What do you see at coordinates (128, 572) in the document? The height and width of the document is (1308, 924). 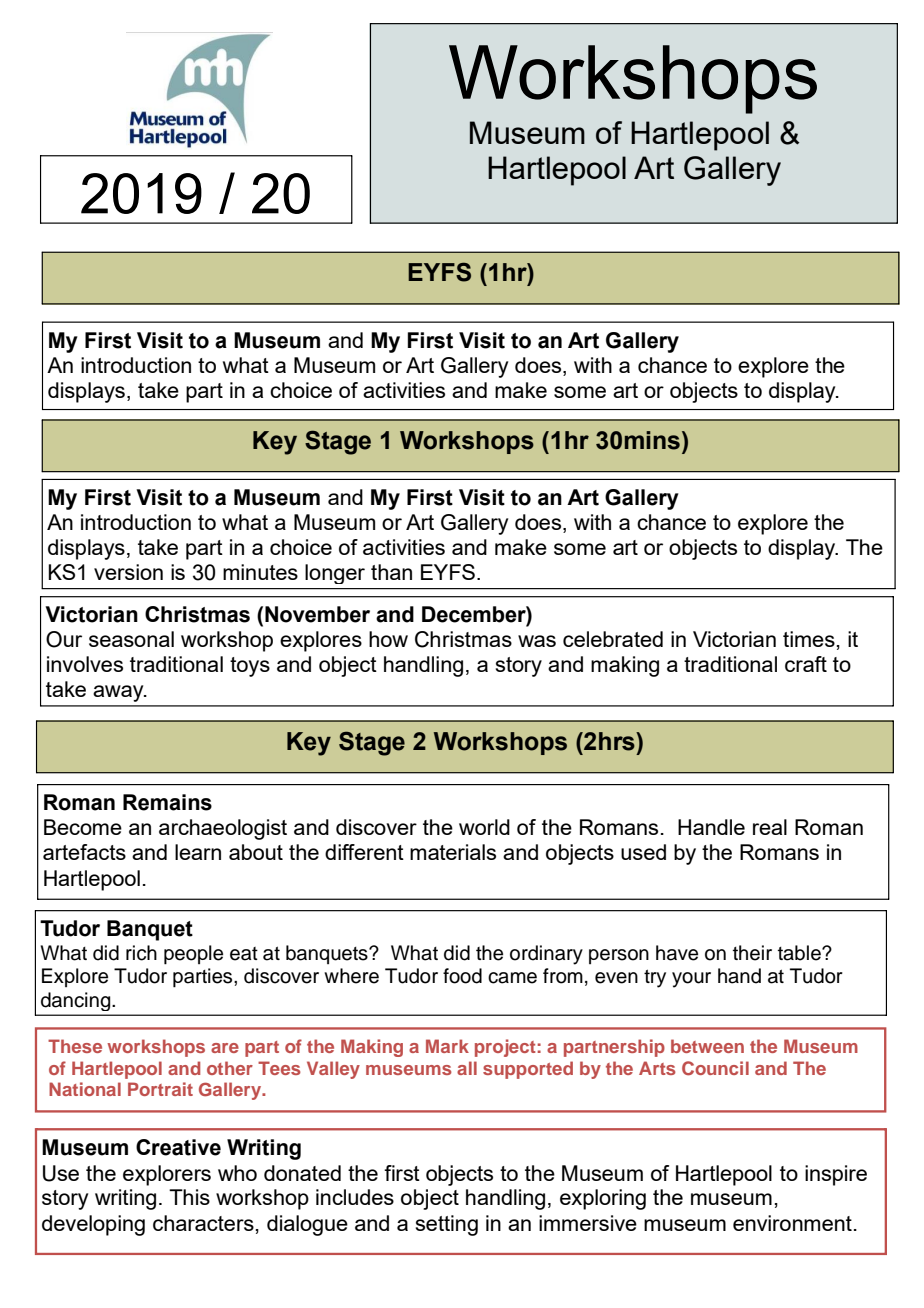 I see `version` at bounding box center [128, 572].
